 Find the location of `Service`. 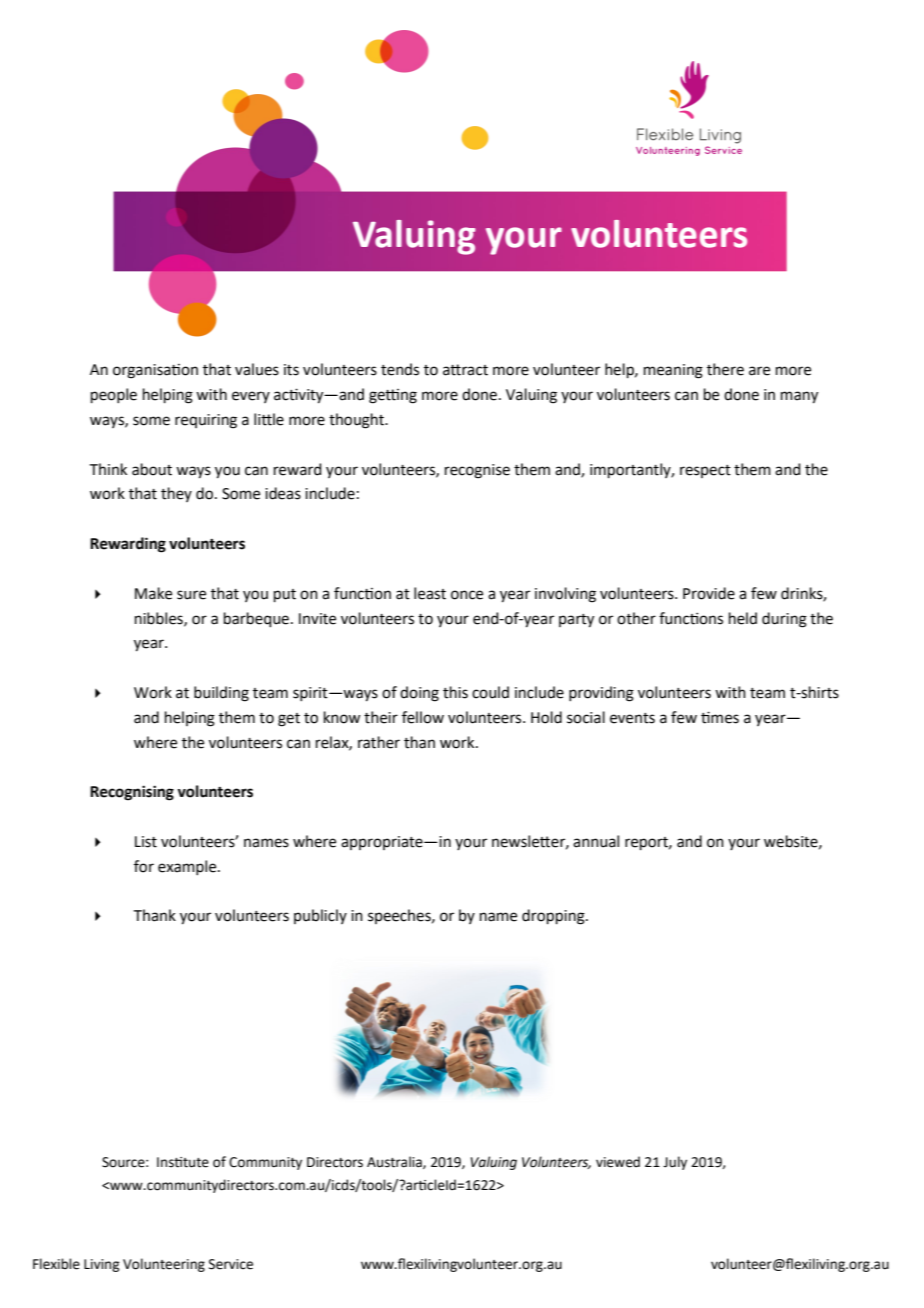

Service is located at coordinates (231, 1264).
